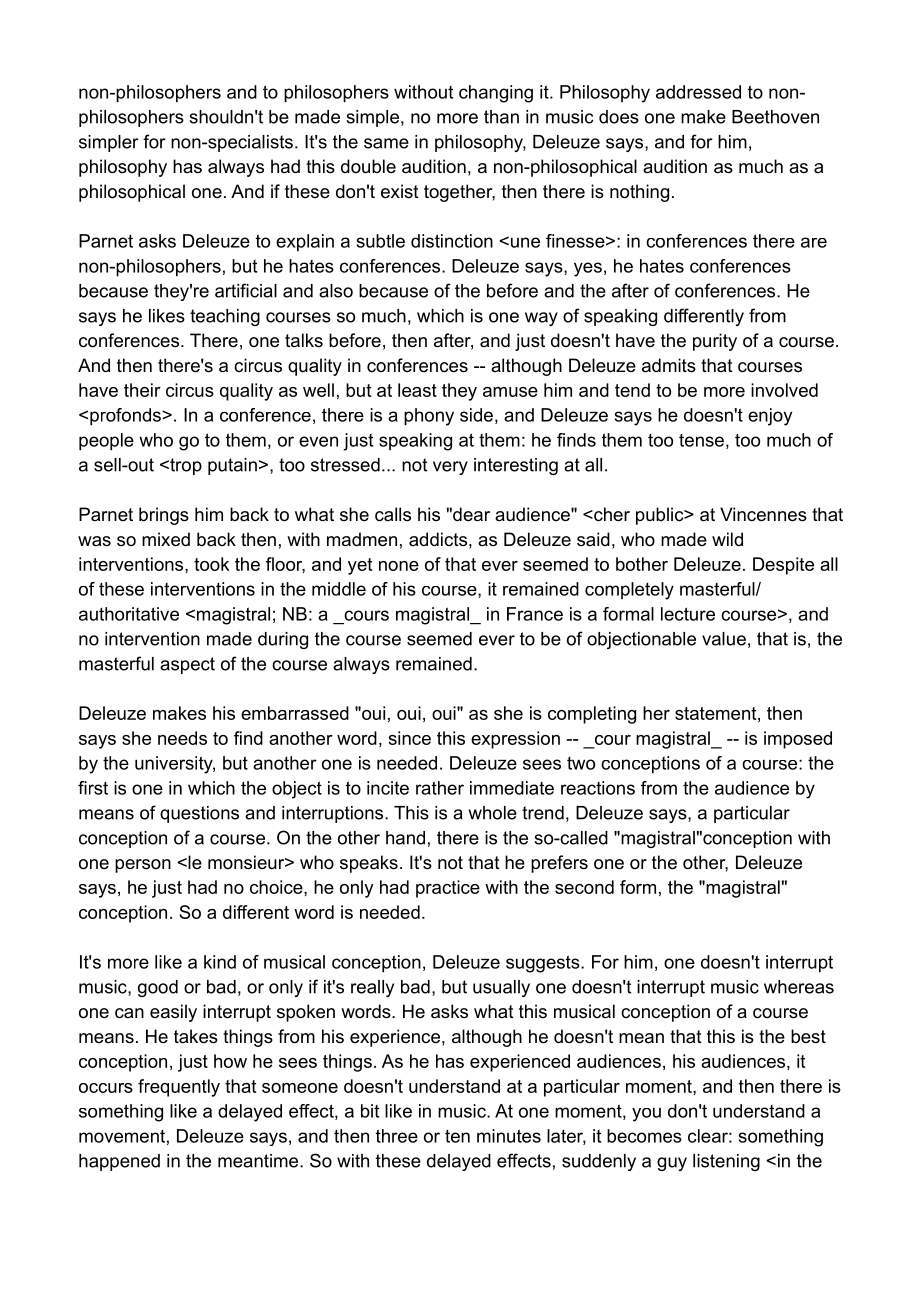 The width and height of the image is (924, 1308). Describe the element at coordinates (179, 1088) in the image. I see `frequently` at that location.
